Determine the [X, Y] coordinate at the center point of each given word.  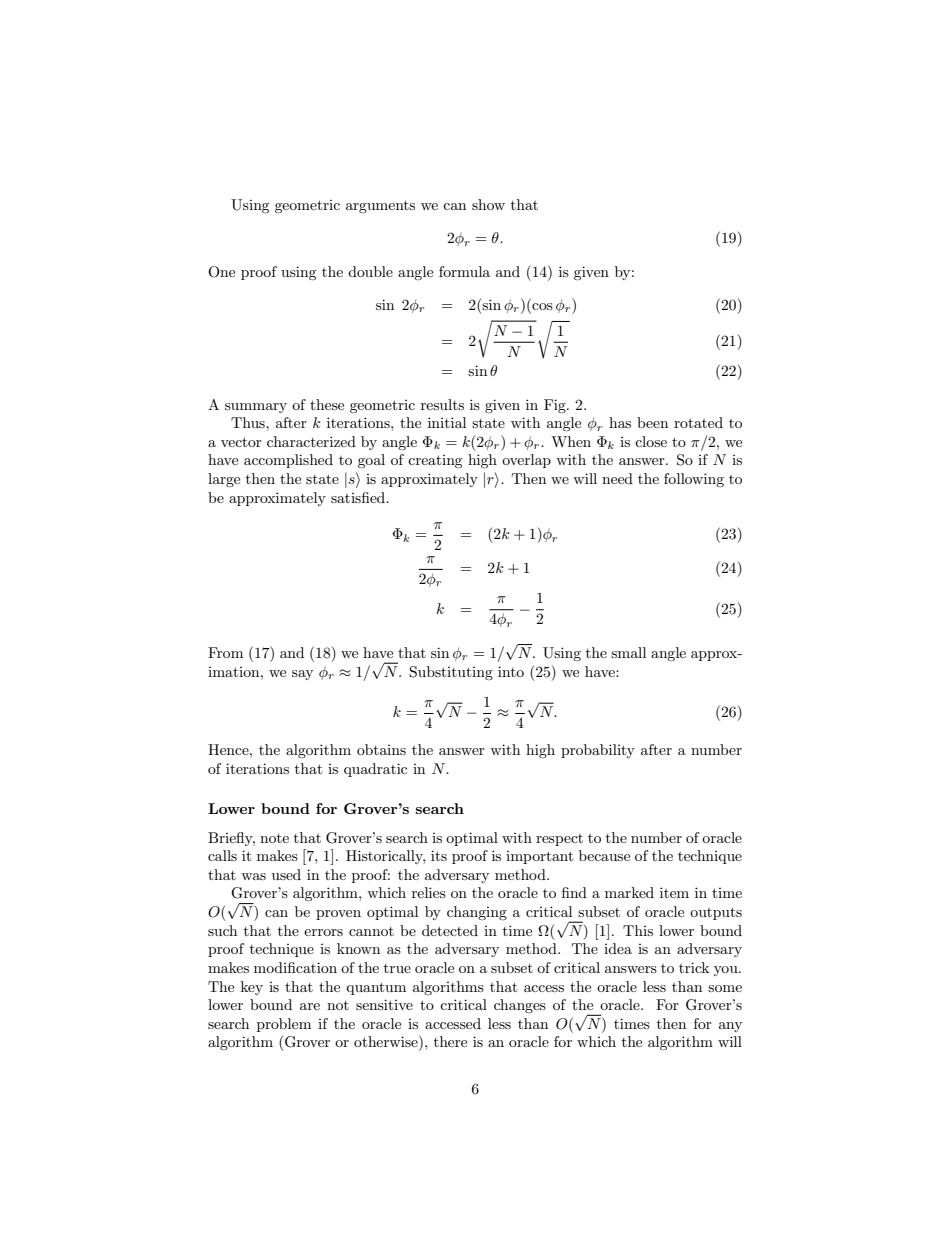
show [488, 204]
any [730, 1027]
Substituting [451, 673]
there [450, 1041]
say [302, 675]
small [628, 652]
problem [284, 1025]
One [221, 272]
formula [464, 271]
